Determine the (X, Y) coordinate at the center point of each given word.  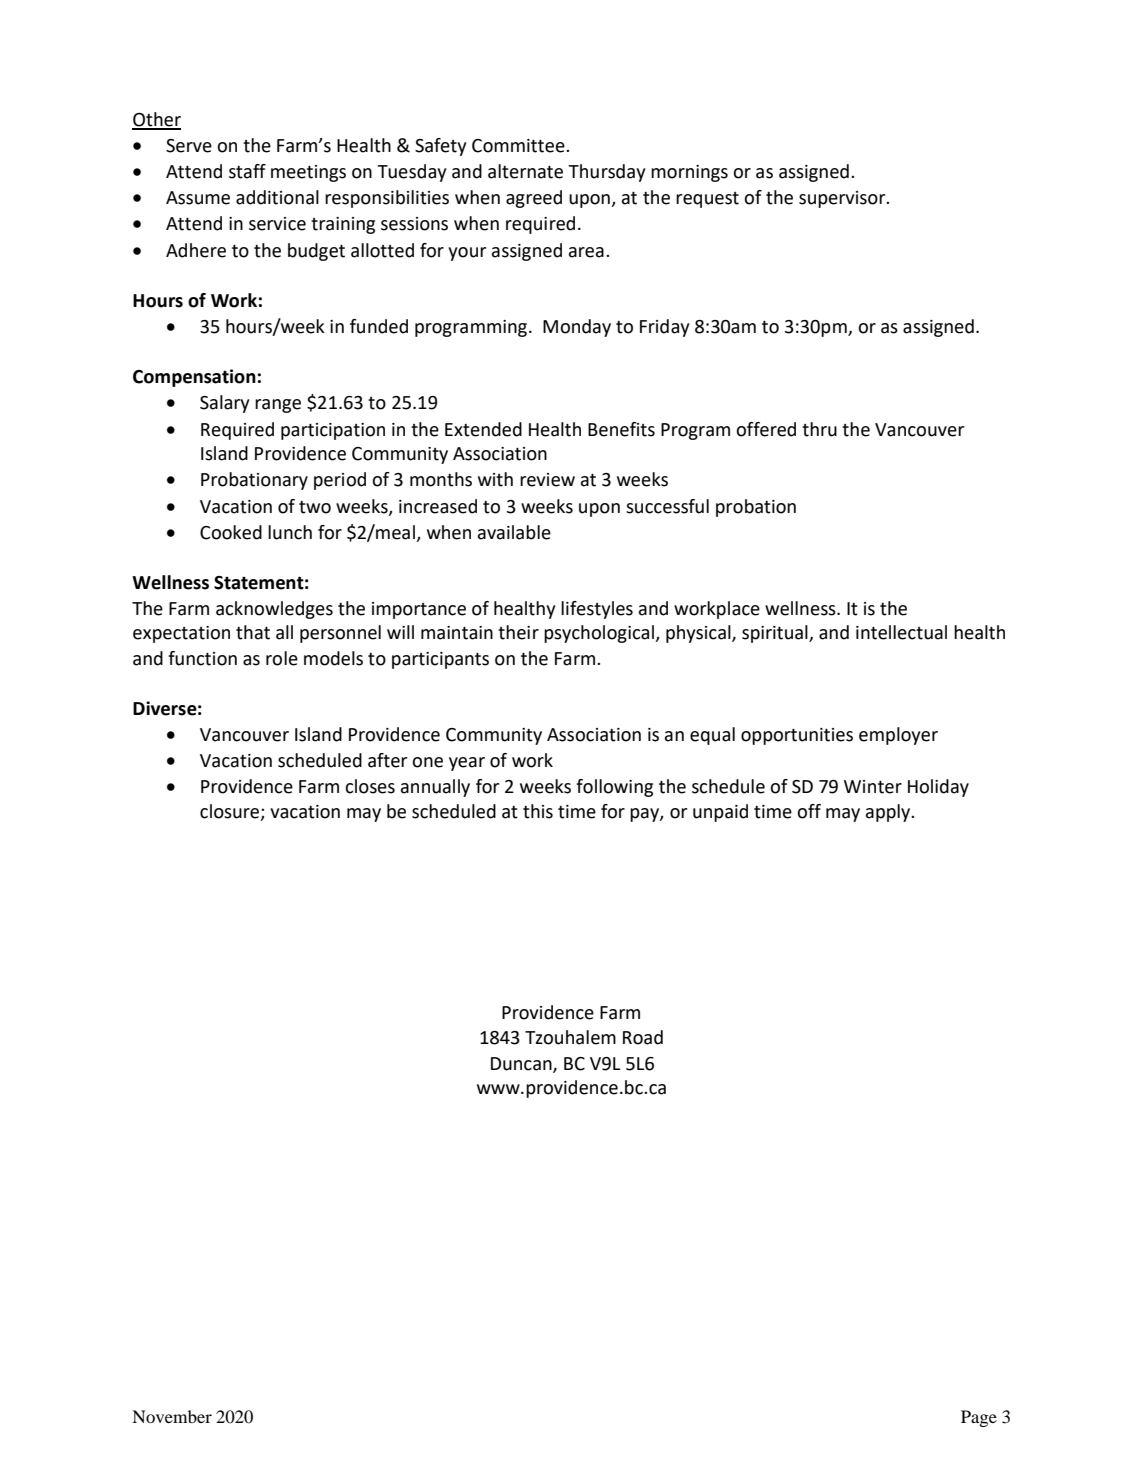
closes (370, 786)
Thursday (607, 173)
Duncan (522, 1064)
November (172, 1416)
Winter (873, 787)
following (614, 788)
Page (979, 1418)
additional (277, 197)
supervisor (843, 199)
